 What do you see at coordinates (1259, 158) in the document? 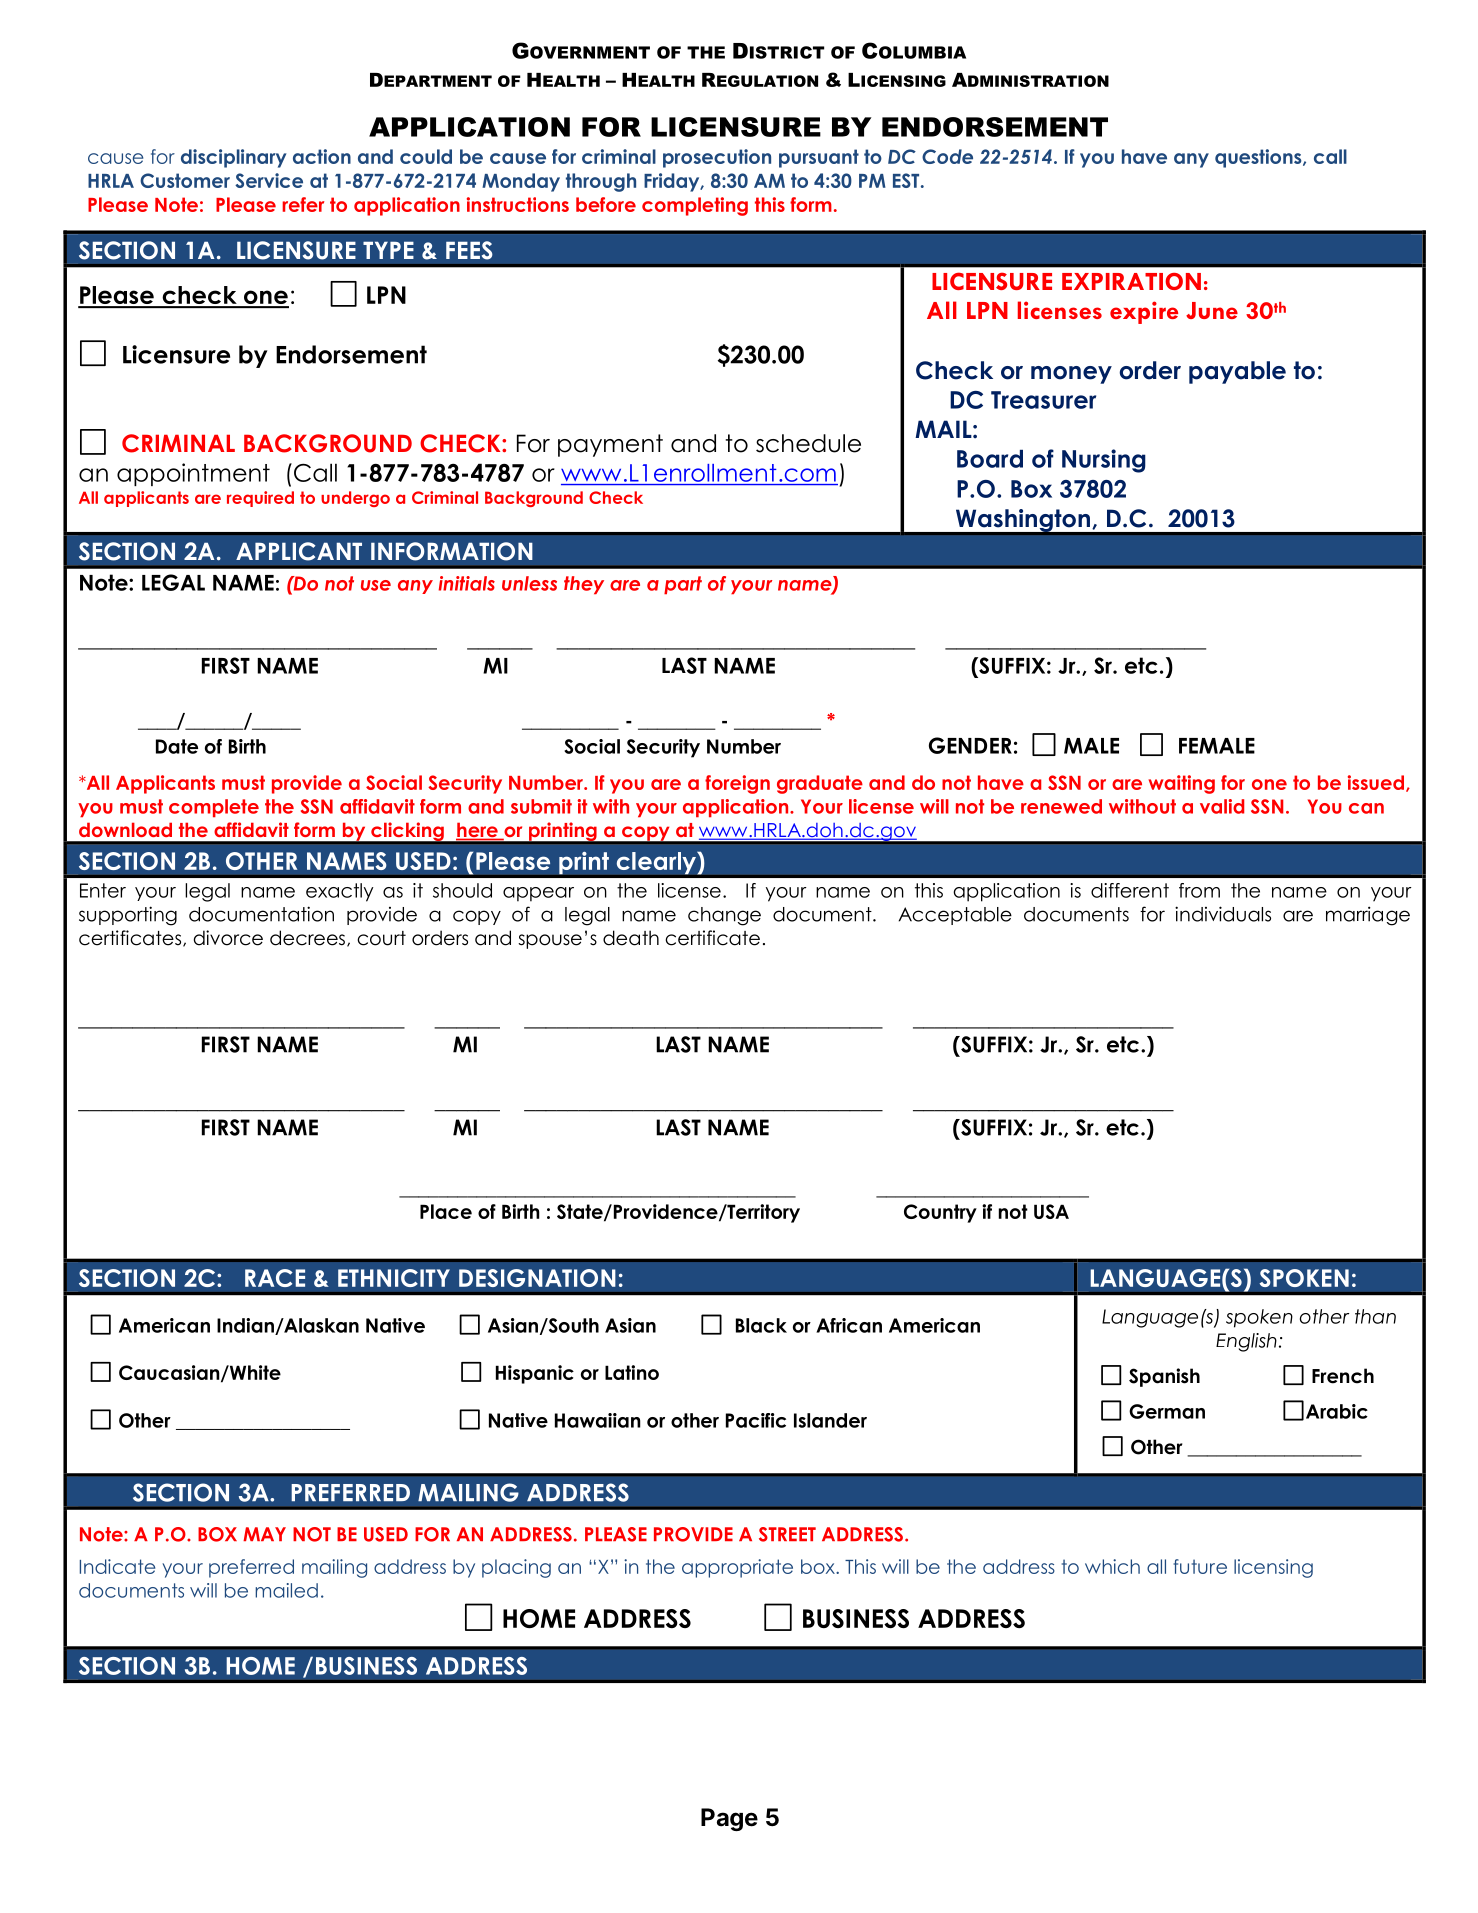
I see `questions` at bounding box center [1259, 158].
